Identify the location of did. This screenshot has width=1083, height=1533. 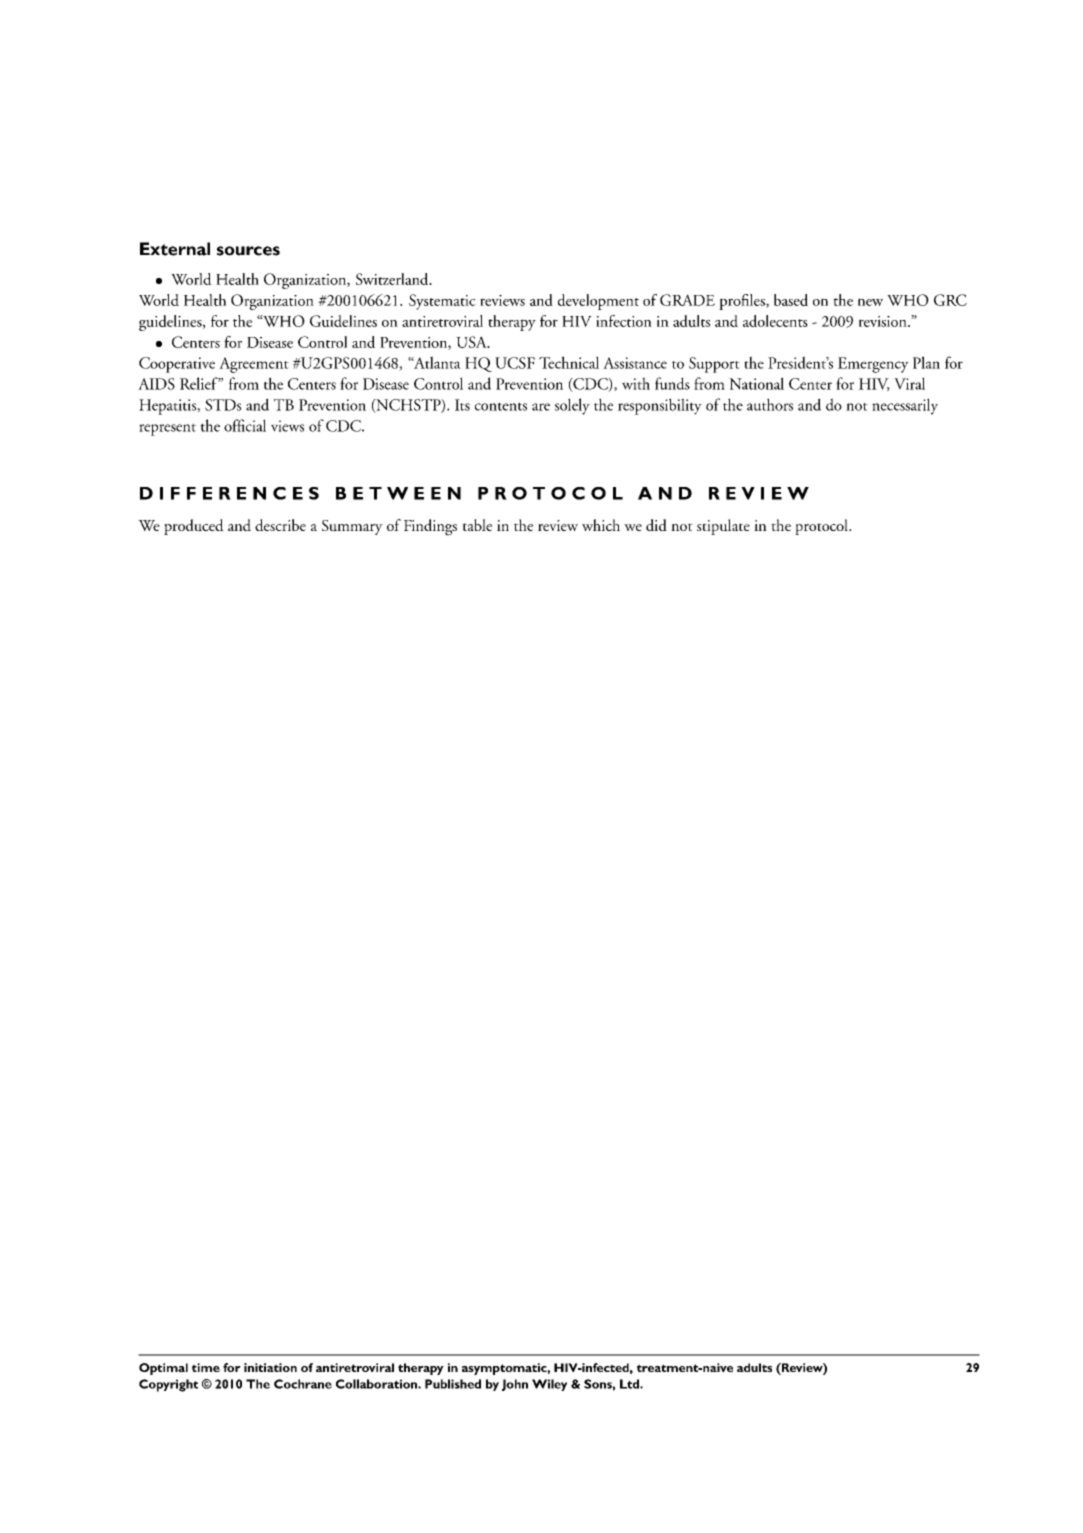
(656, 525).
